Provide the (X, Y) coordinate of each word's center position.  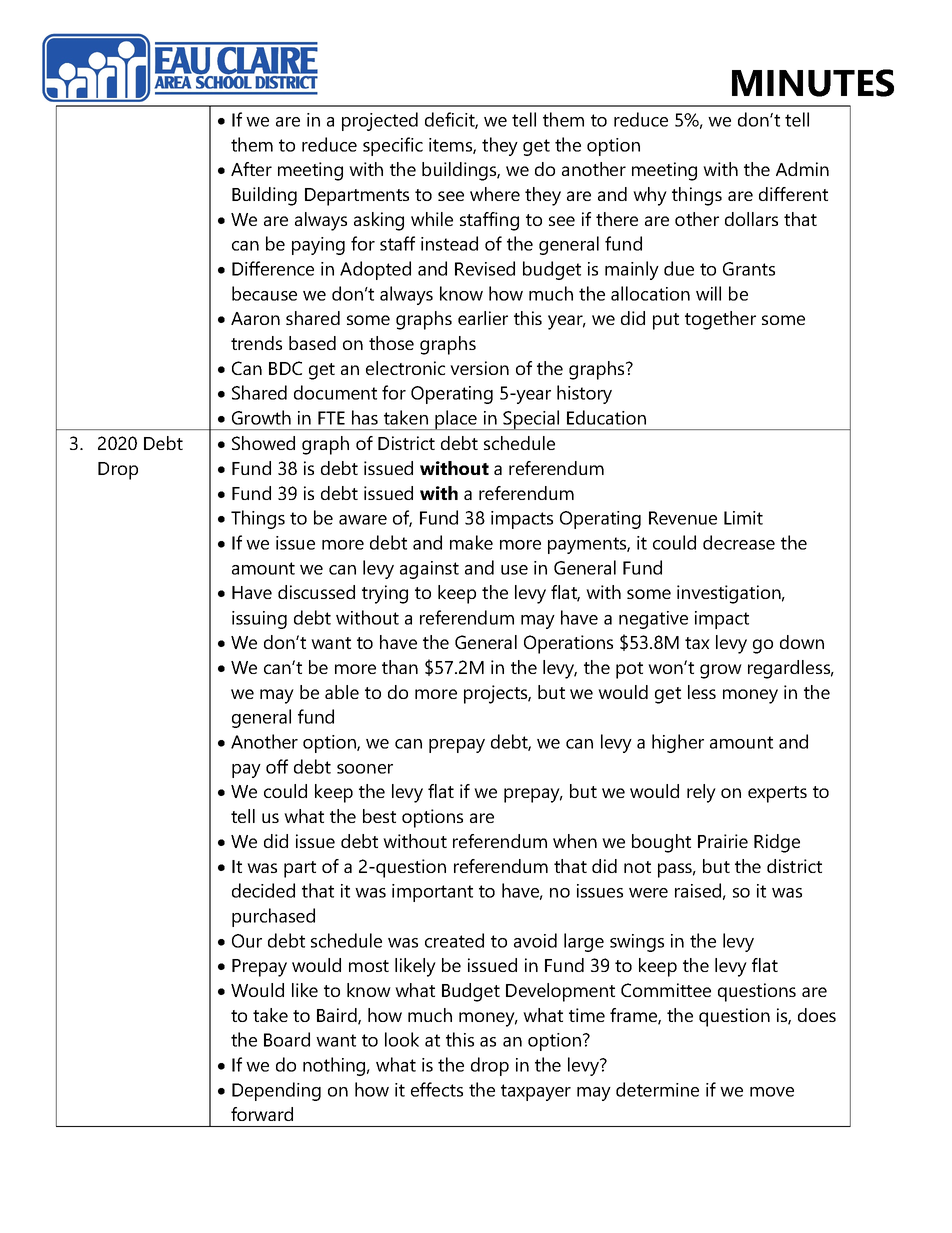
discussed (316, 592)
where (495, 194)
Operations (568, 644)
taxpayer (536, 1092)
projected (380, 121)
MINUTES (813, 83)
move (772, 1092)
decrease (739, 542)
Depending (276, 1091)
